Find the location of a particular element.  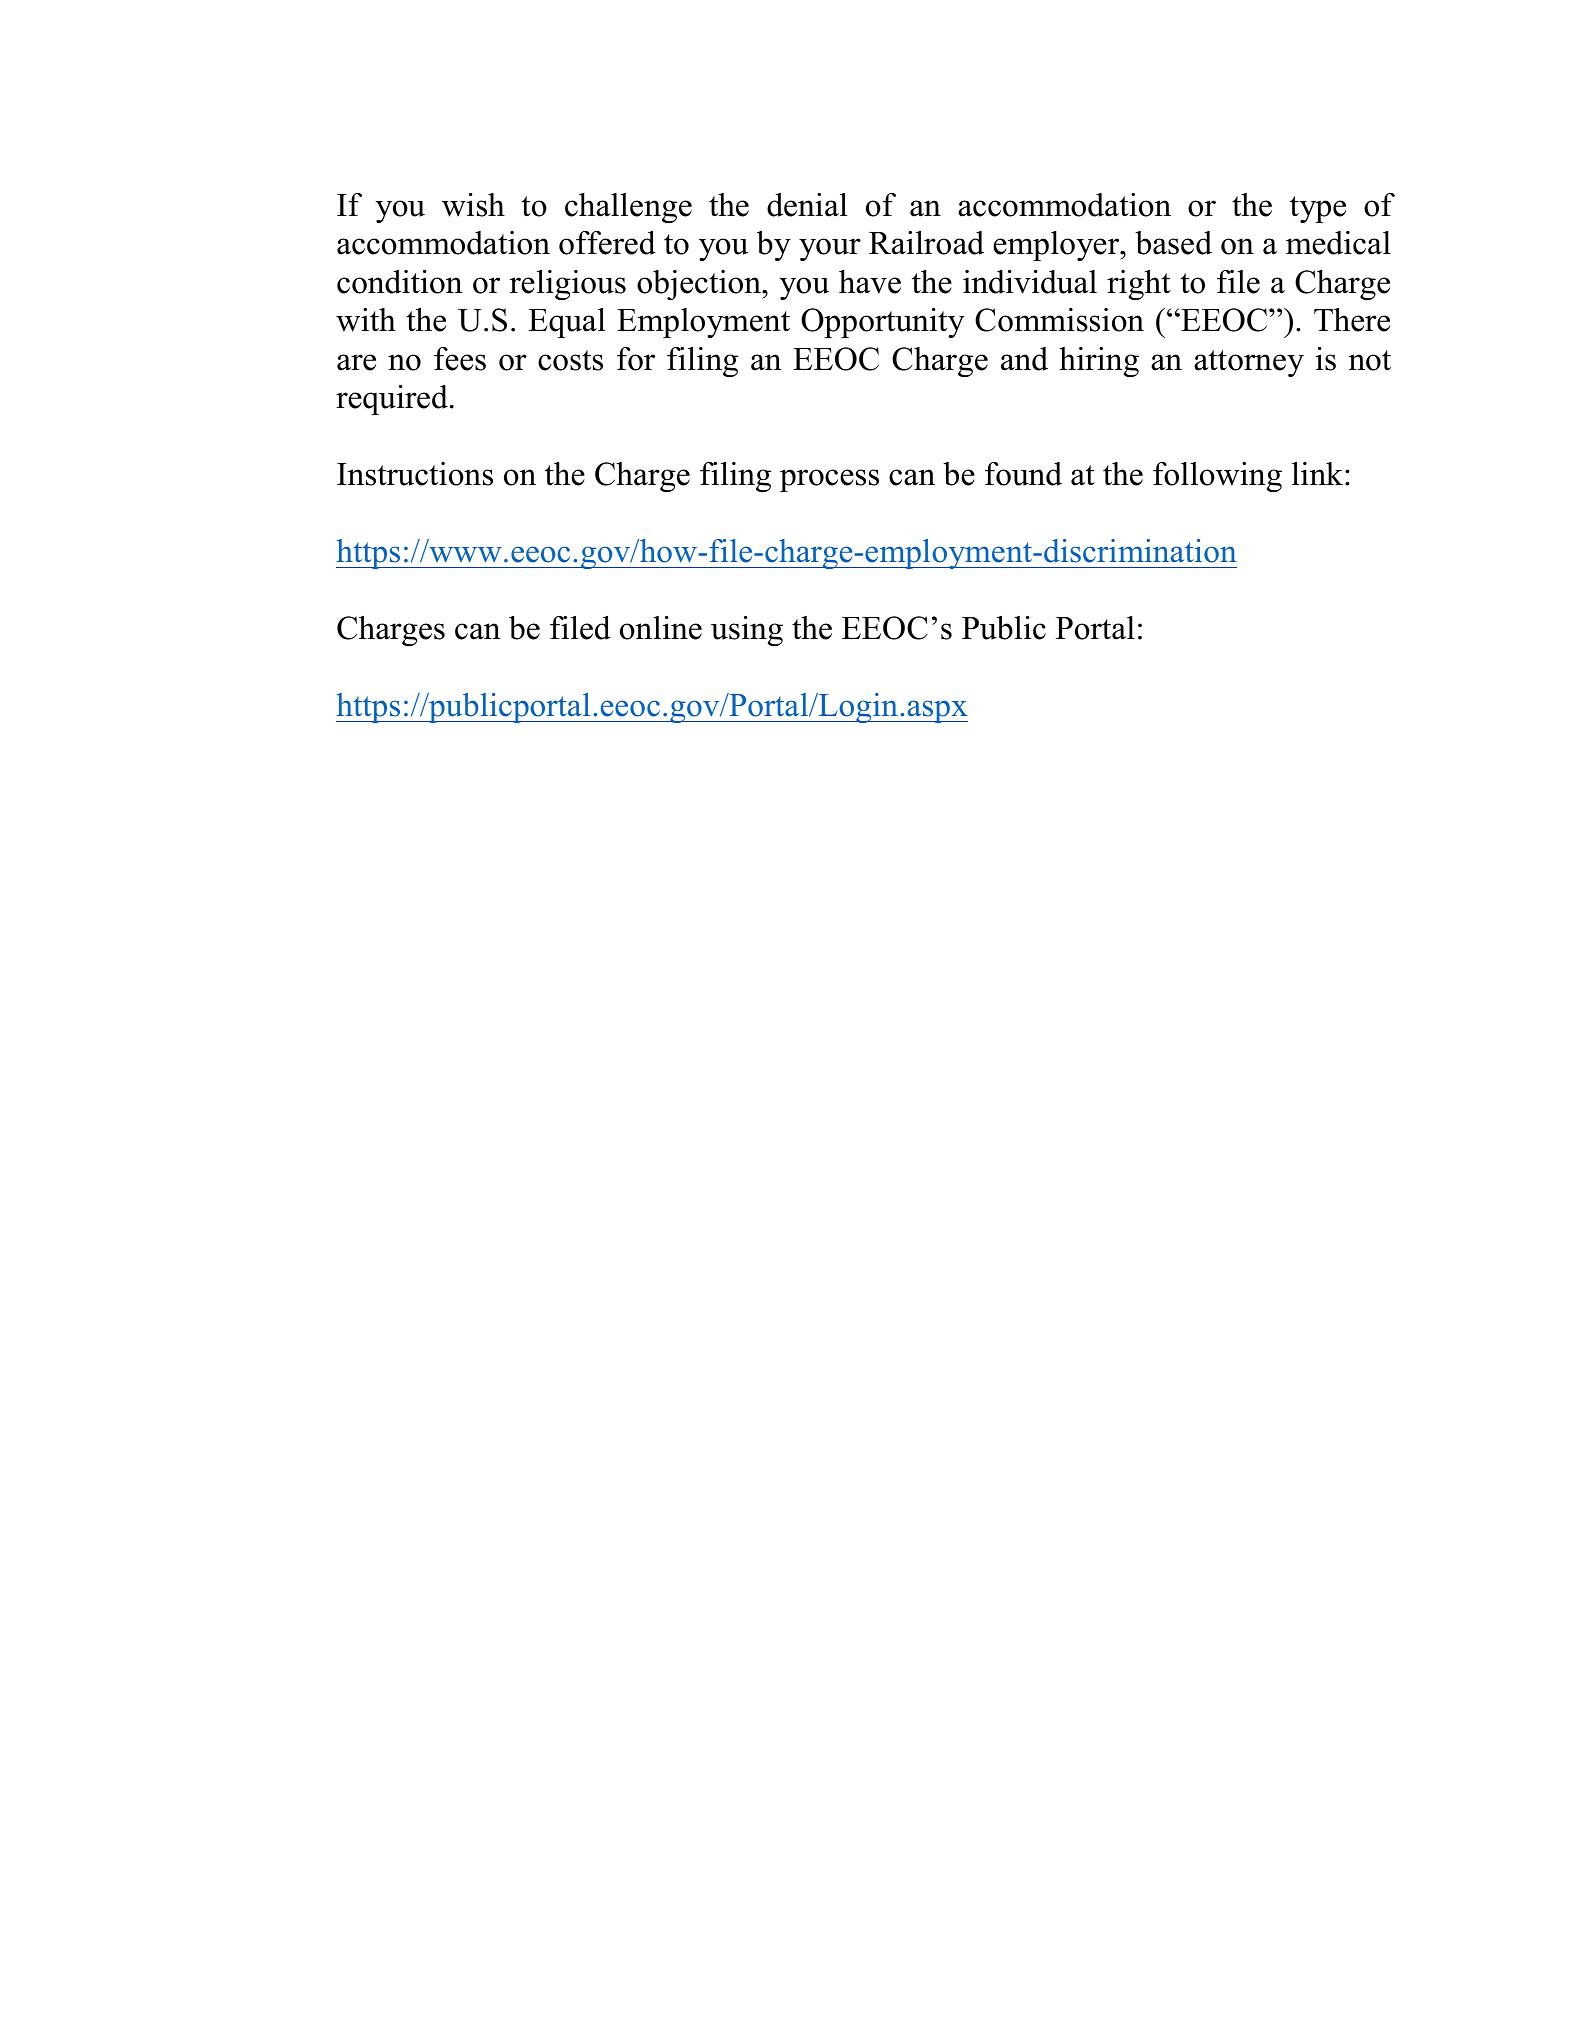

online is located at coordinates (661, 628).
